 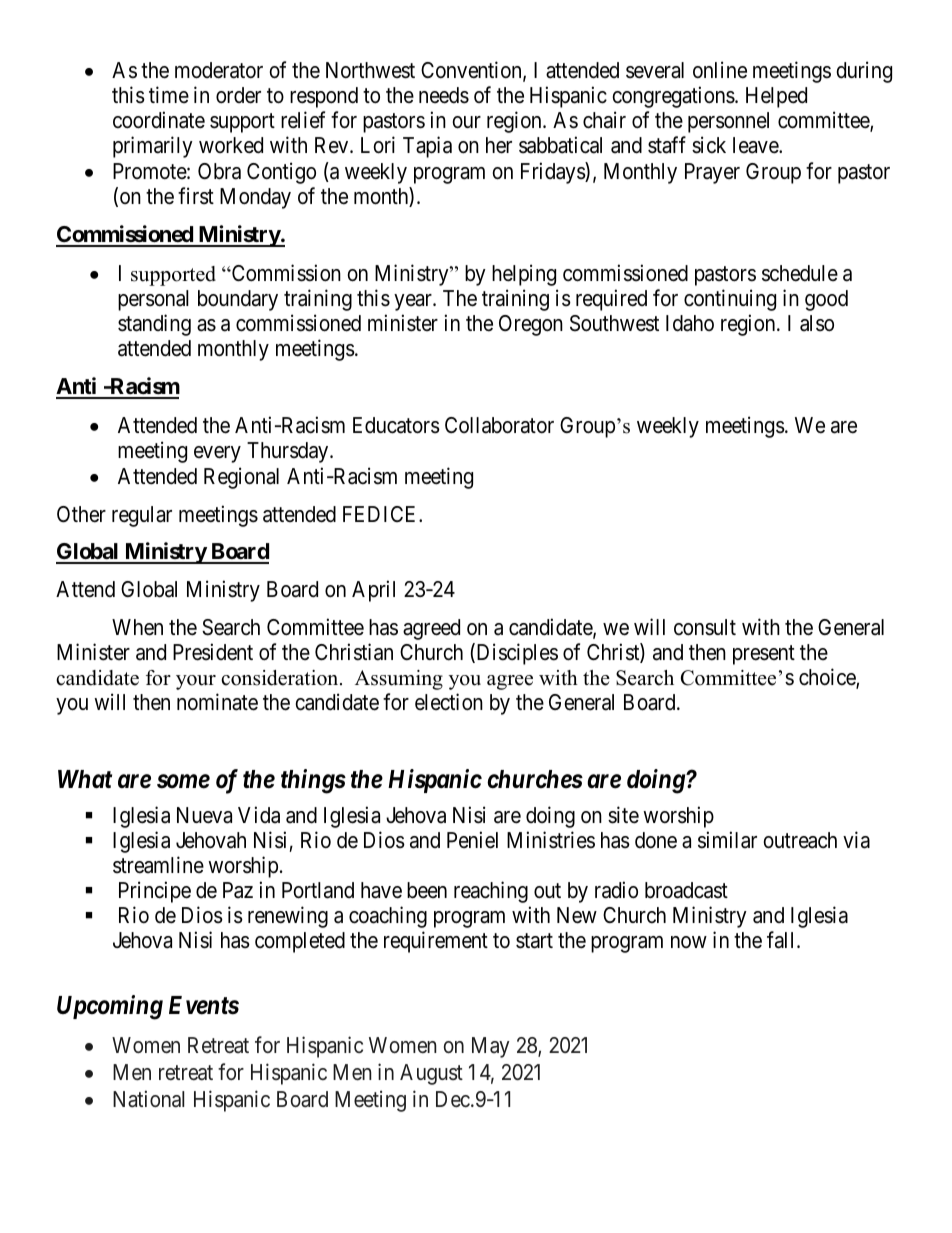 What do you see at coordinates (148, 1099) in the screenshot?
I see `National` at bounding box center [148, 1099].
